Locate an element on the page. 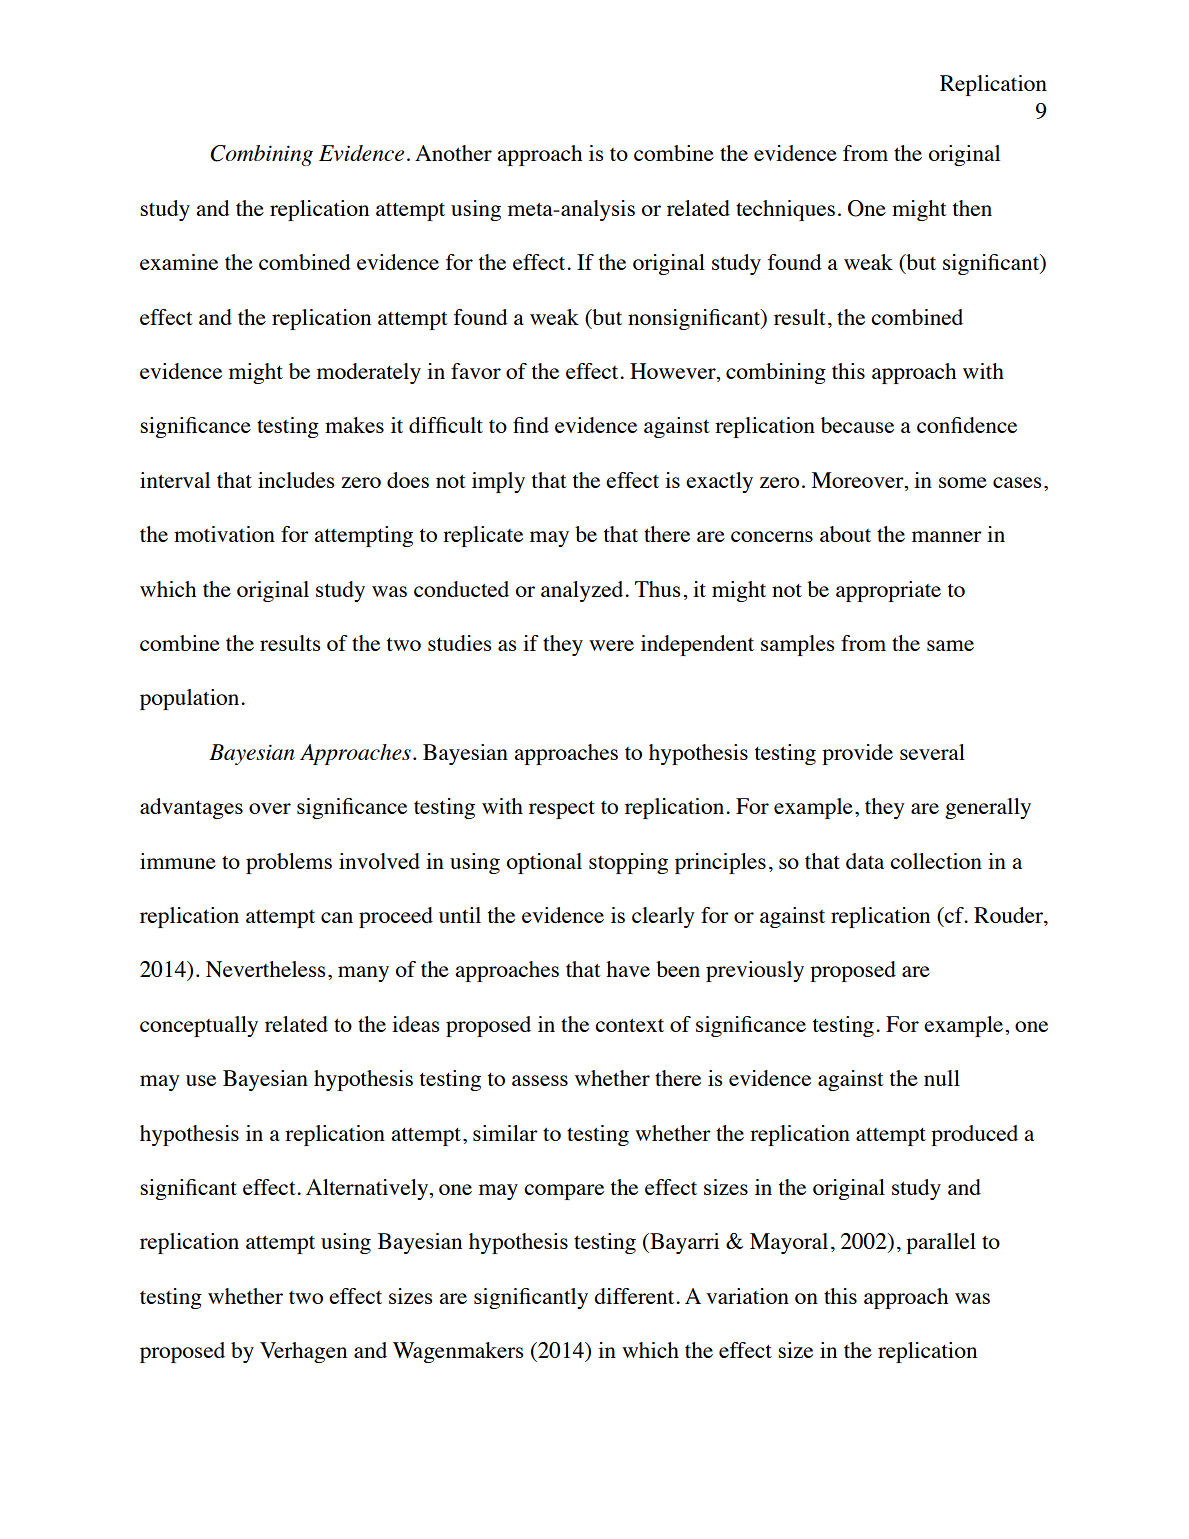 The width and height of the document is (1189, 1539). population is located at coordinates (191, 699).
